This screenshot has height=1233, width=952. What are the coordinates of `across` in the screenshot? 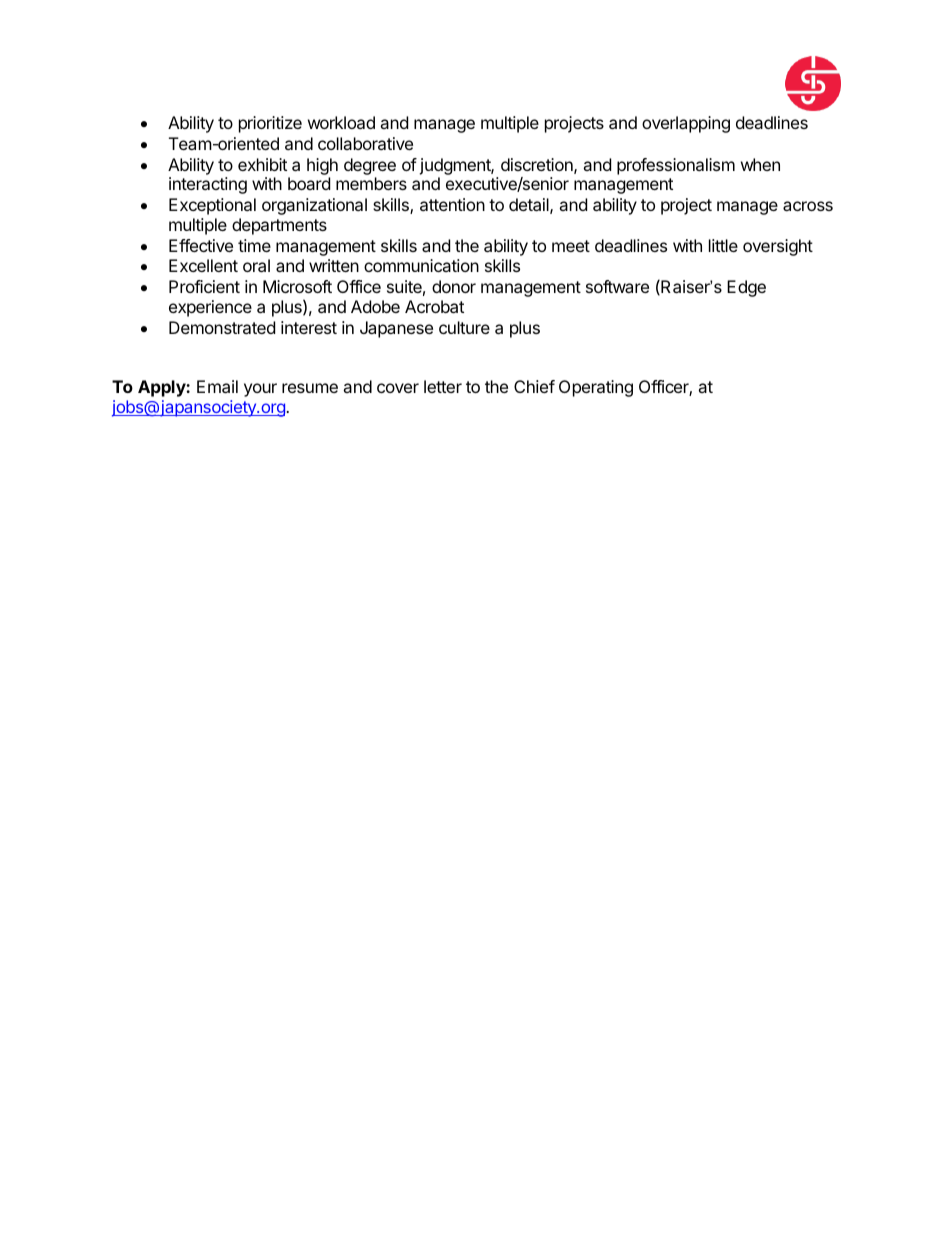 It's located at (808, 206).
